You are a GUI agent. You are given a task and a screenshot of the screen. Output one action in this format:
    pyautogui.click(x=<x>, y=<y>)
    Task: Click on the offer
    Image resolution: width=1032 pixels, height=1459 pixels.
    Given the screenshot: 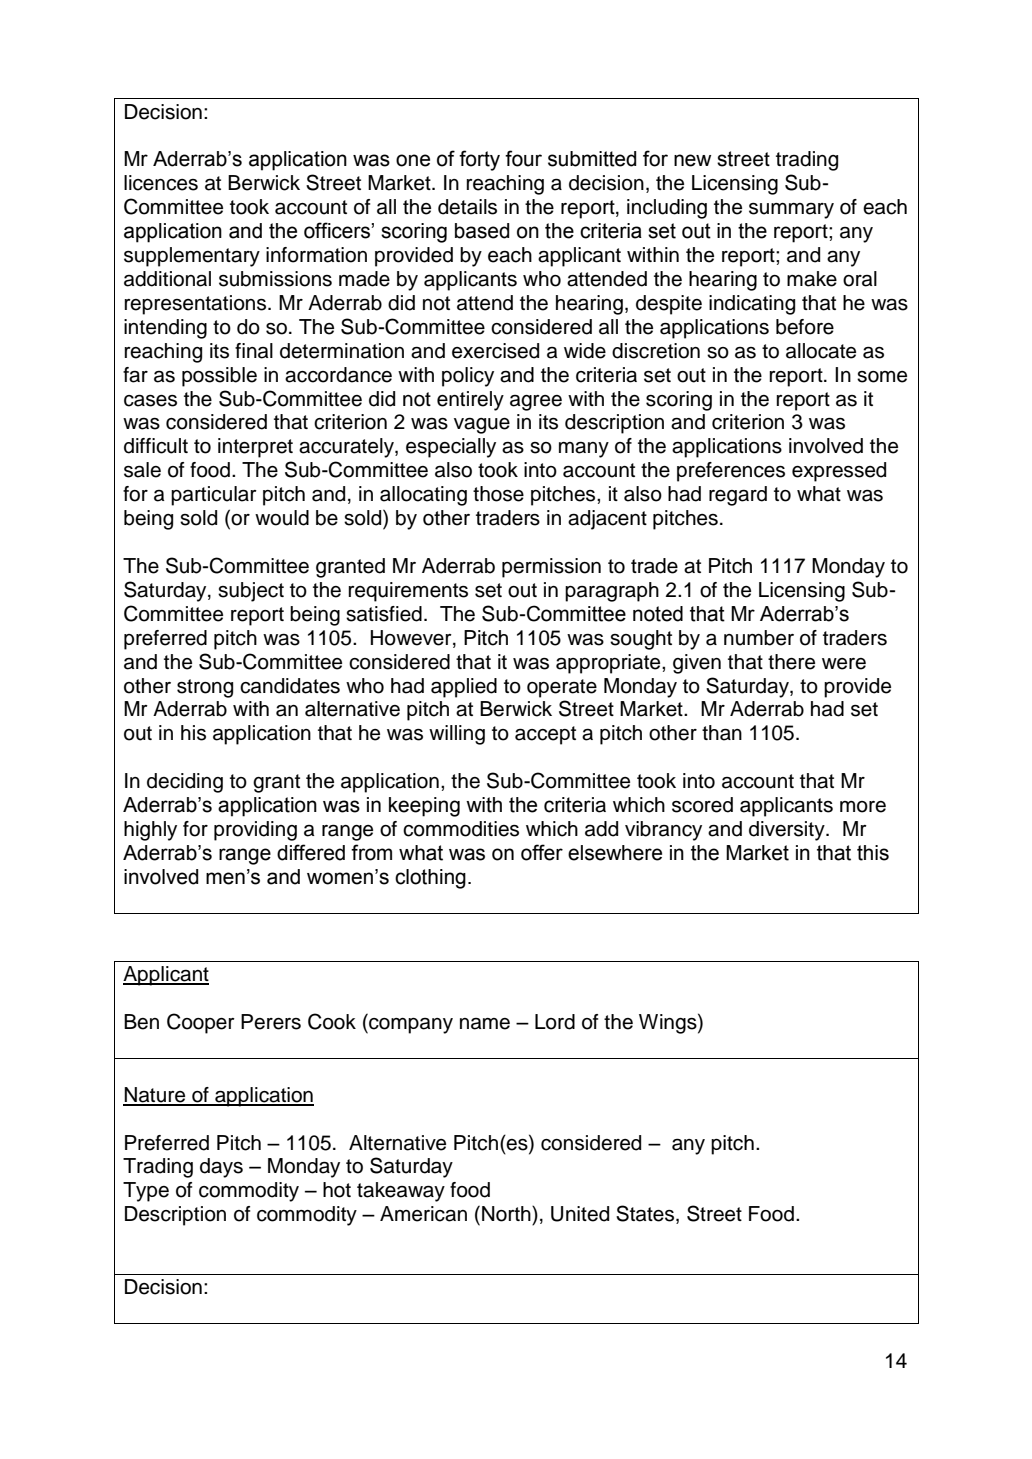 What is the action you would take?
    pyautogui.click(x=542, y=852)
